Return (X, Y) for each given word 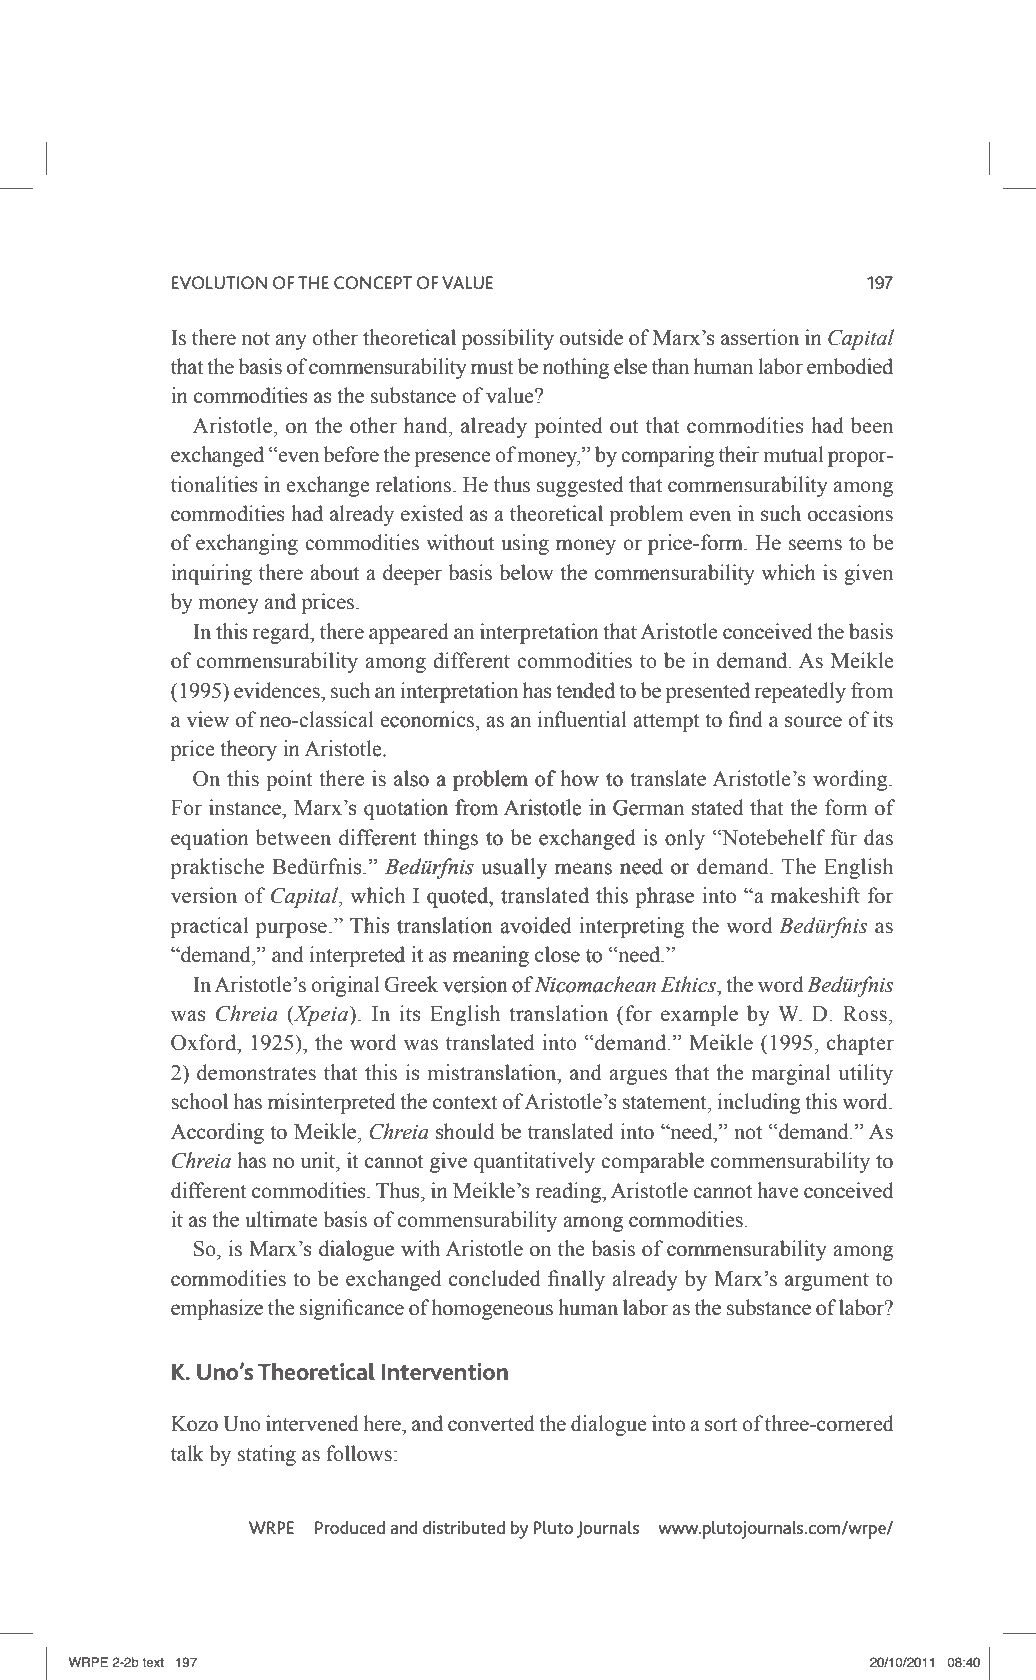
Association (295, 1613)
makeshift (815, 895)
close (557, 954)
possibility (508, 339)
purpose (291, 930)
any (291, 342)
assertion (760, 337)
